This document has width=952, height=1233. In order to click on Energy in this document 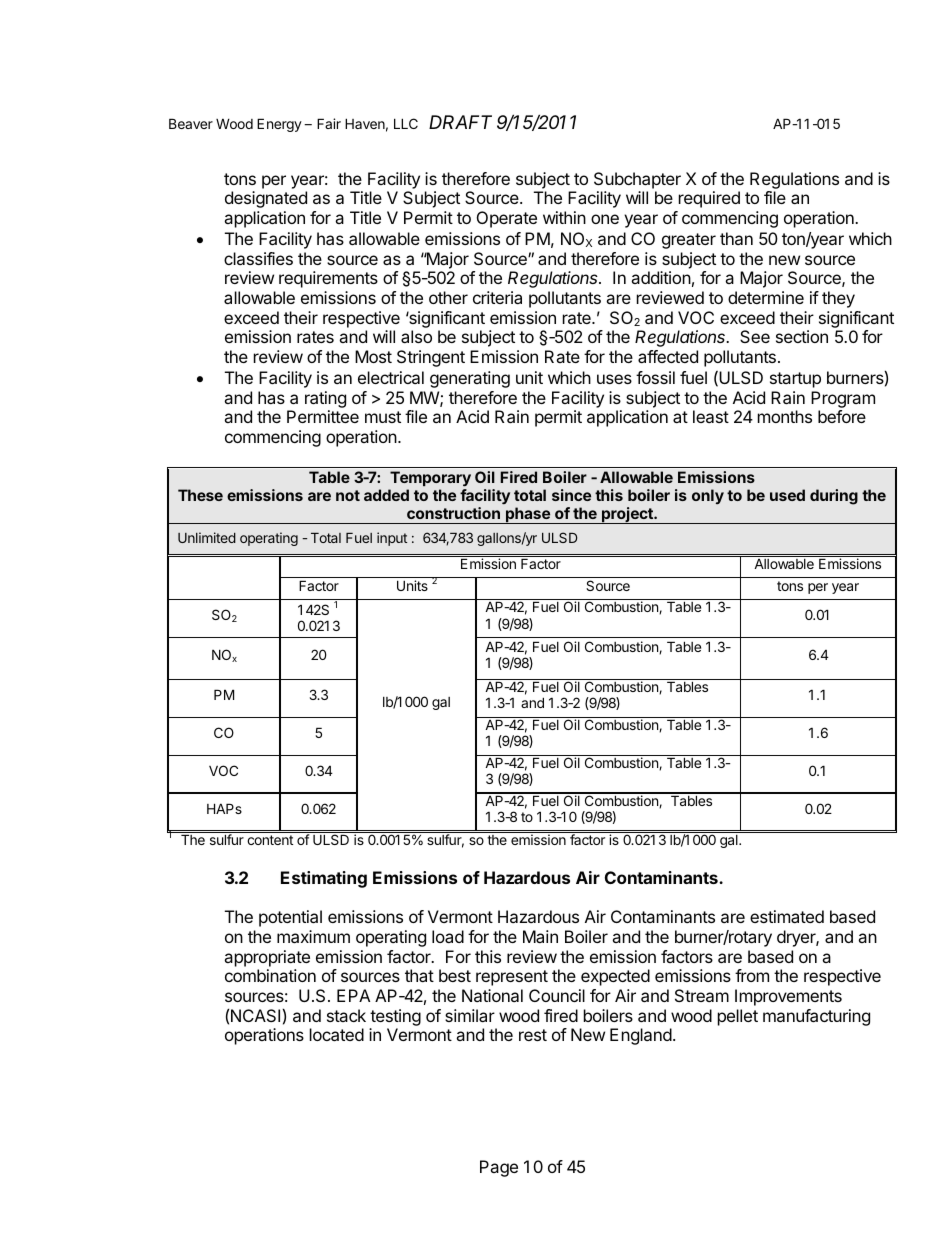, I will do `click(279, 125)`.
